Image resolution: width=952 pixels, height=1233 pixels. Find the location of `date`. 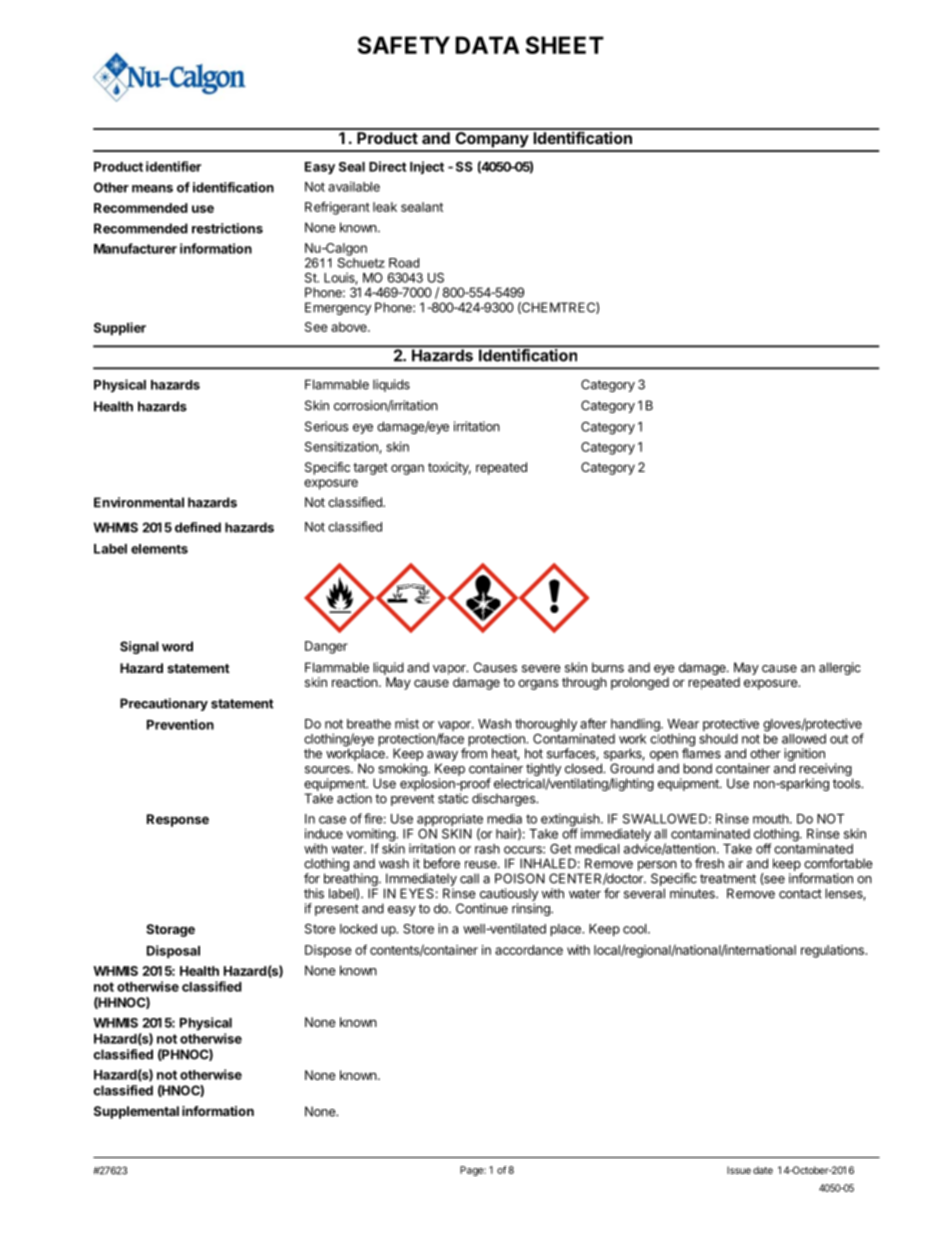

date is located at coordinates (763, 1170).
